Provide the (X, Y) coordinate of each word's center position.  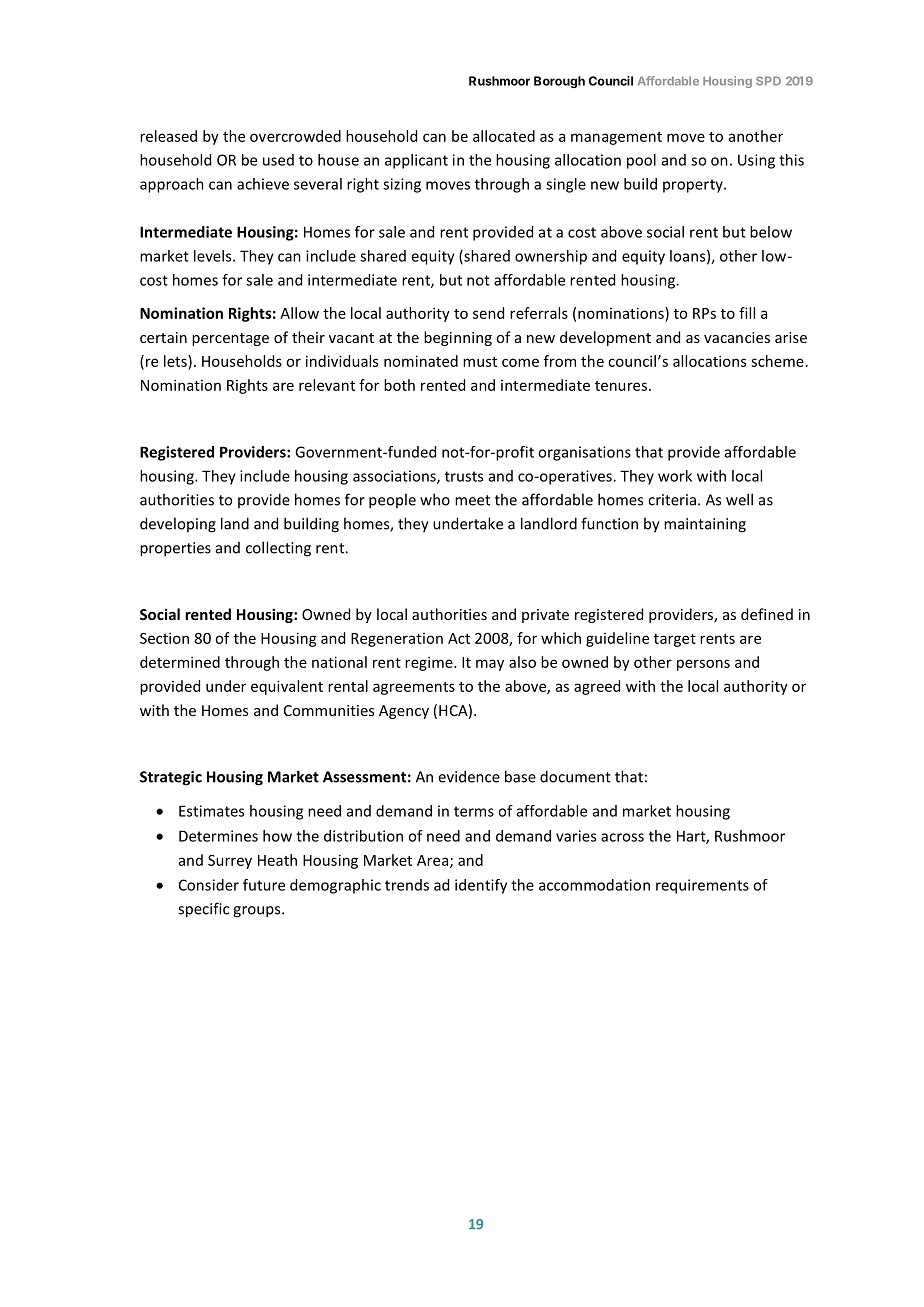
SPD (768, 81)
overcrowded (295, 136)
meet (472, 500)
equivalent (287, 687)
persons (703, 665)
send (488, 313)
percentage (230, 339)
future (264, 885)
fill (747, 313)
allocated (504, 136)
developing (178, 525)
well (739, 499)
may (490, 665)
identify (481, 886)
